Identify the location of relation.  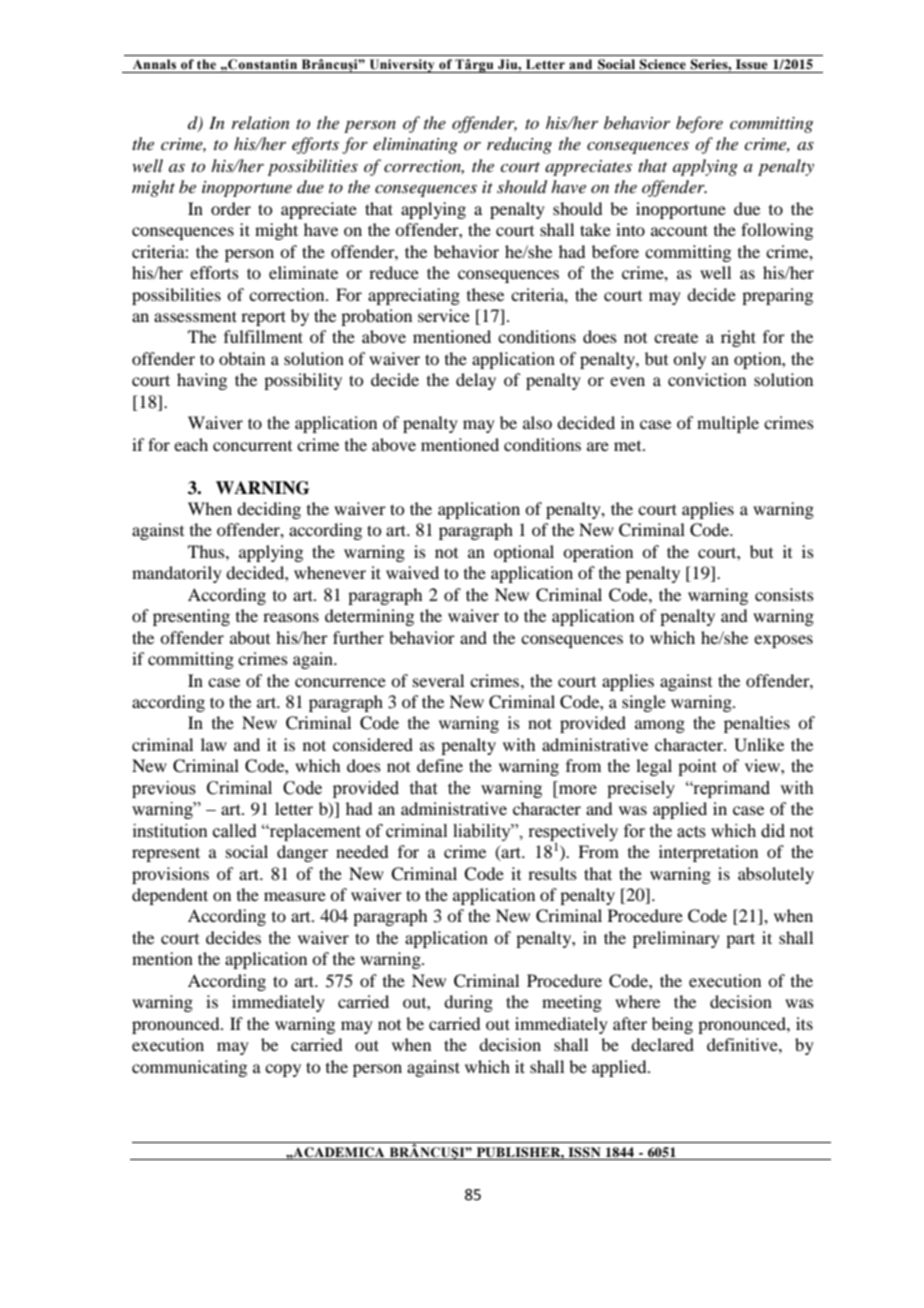
(261, 122).
